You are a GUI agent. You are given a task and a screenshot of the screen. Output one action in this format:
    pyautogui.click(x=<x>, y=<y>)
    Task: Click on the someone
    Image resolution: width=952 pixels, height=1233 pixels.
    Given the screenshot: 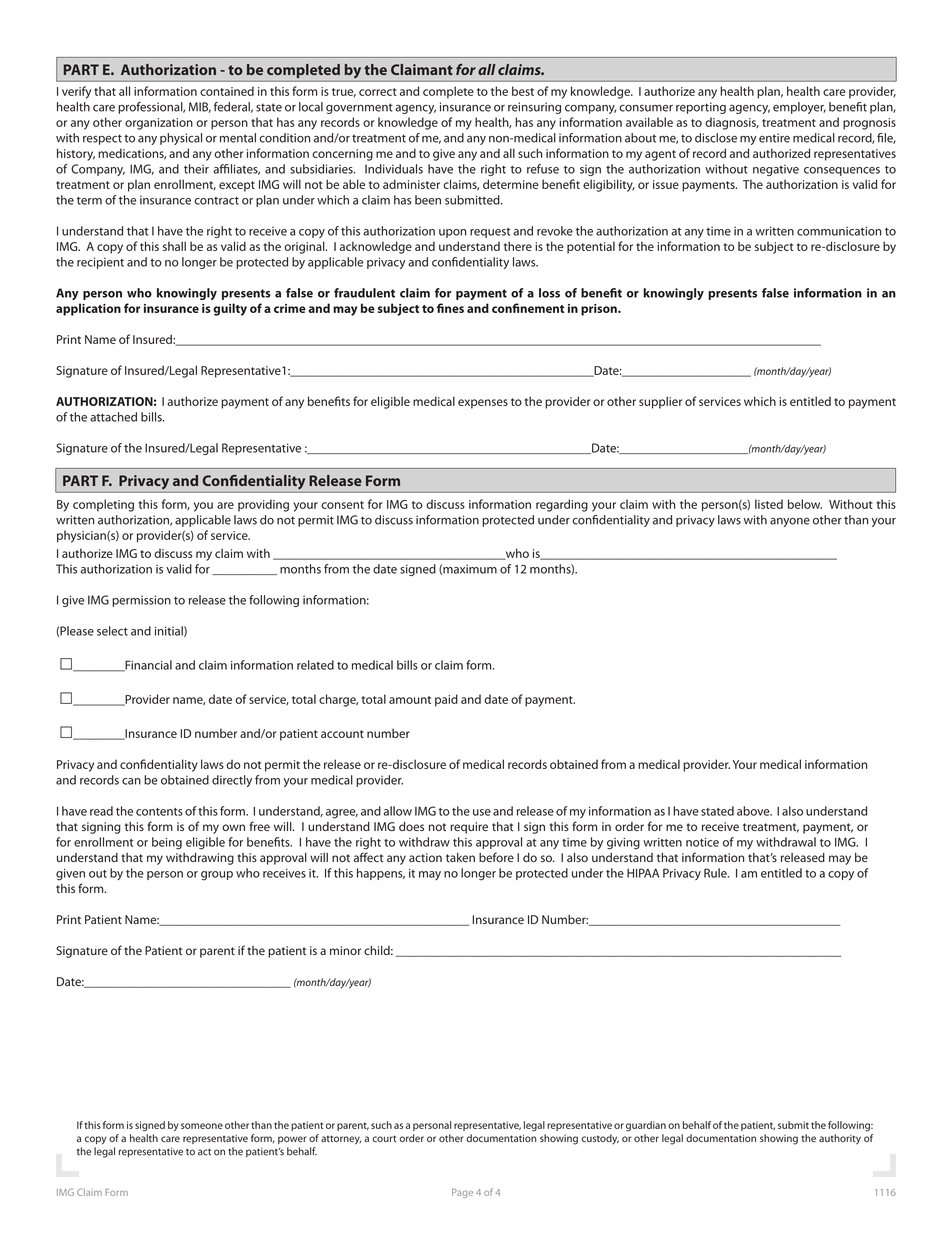 What is the action you would take?
    pyautogui.click(x=202, y=1126)
